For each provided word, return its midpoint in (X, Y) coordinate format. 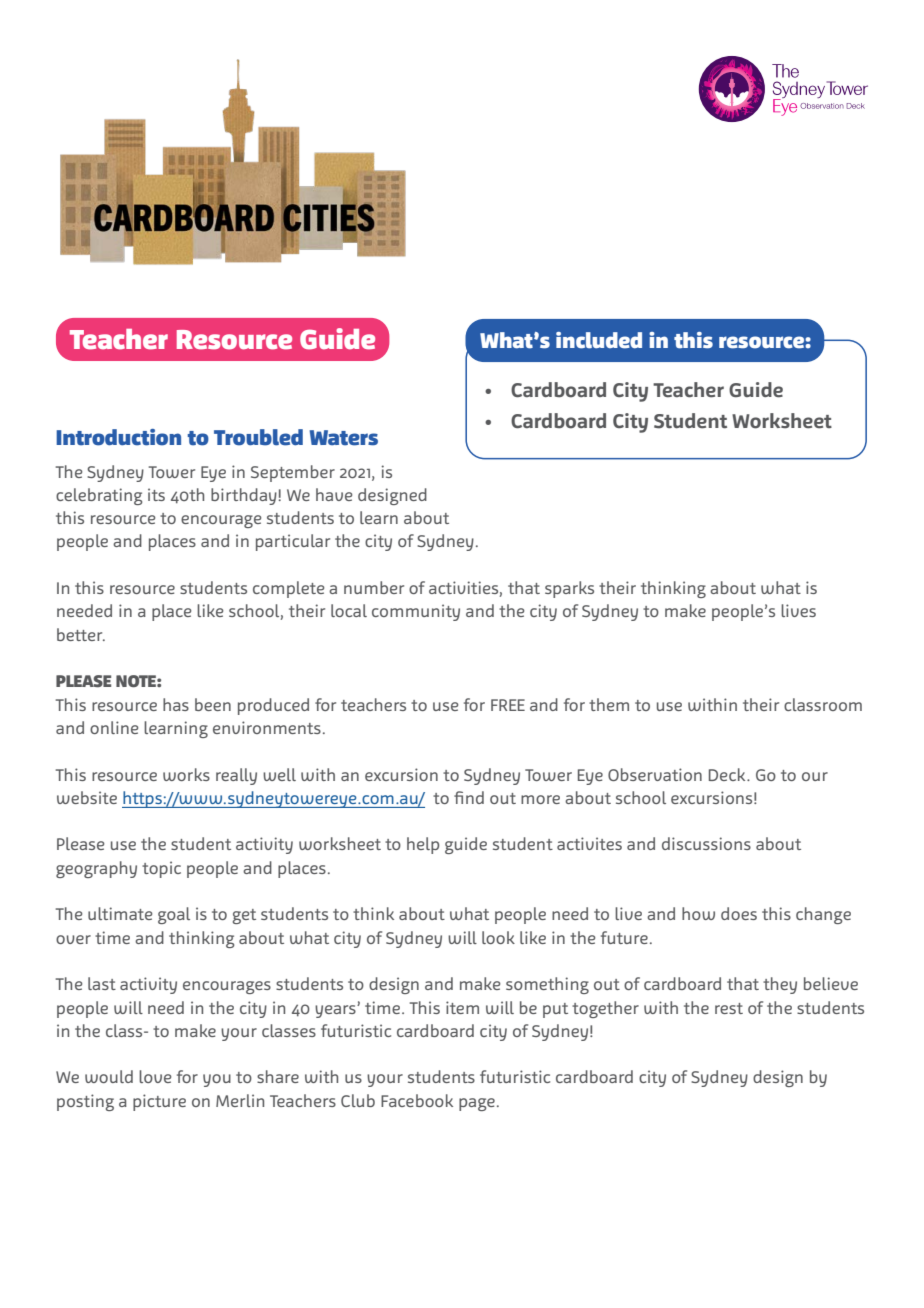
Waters (344, 438)
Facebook (417, 1100)
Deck (728, 774)
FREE (508, 705)
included (599, 340)
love (155, 1076)
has (176, 704)
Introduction (118, 437)
